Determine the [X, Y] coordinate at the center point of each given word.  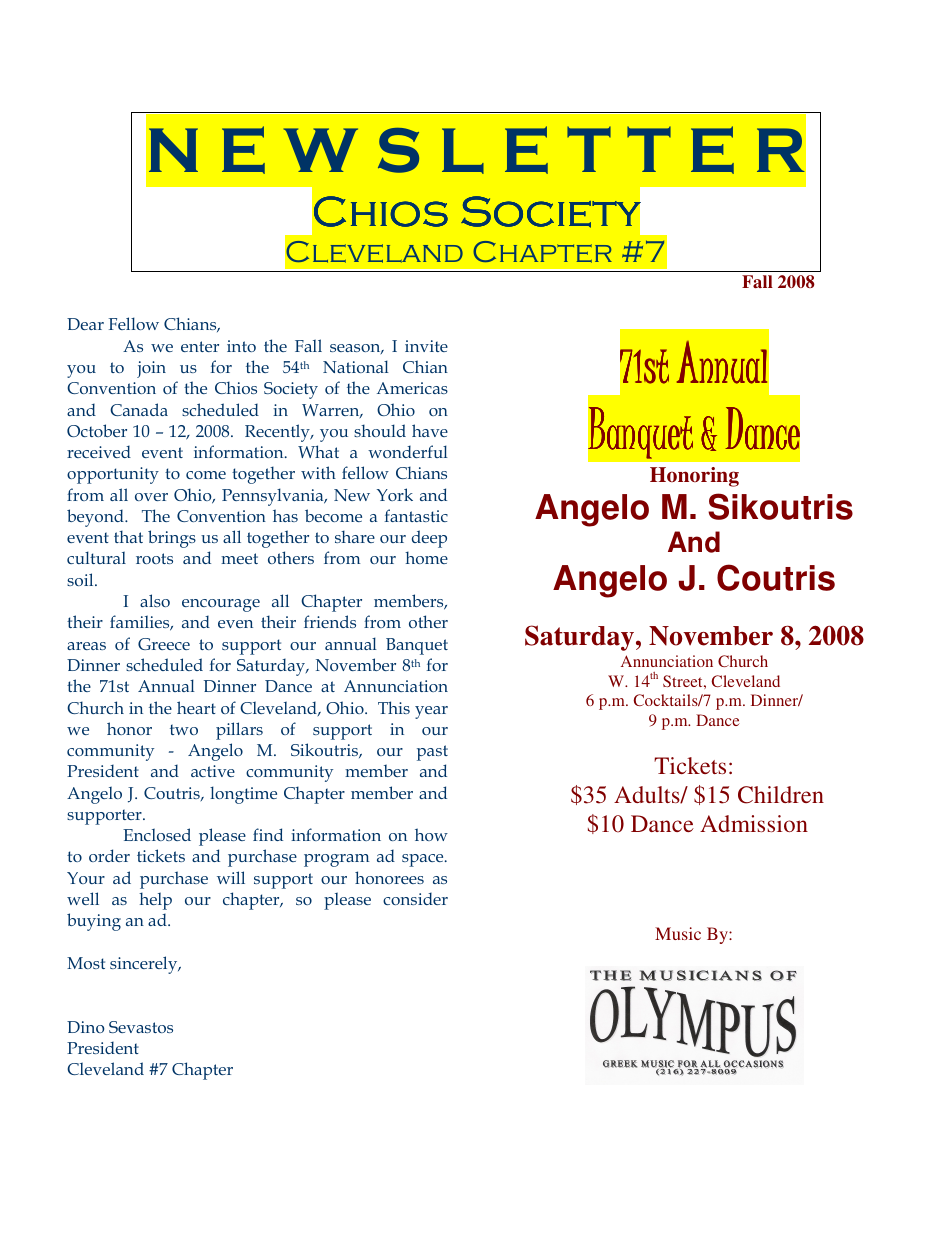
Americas [412, 388]
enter [200, 346]
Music [678, 933]
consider [415, 898]
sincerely [145, 965]
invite [426, 346]
